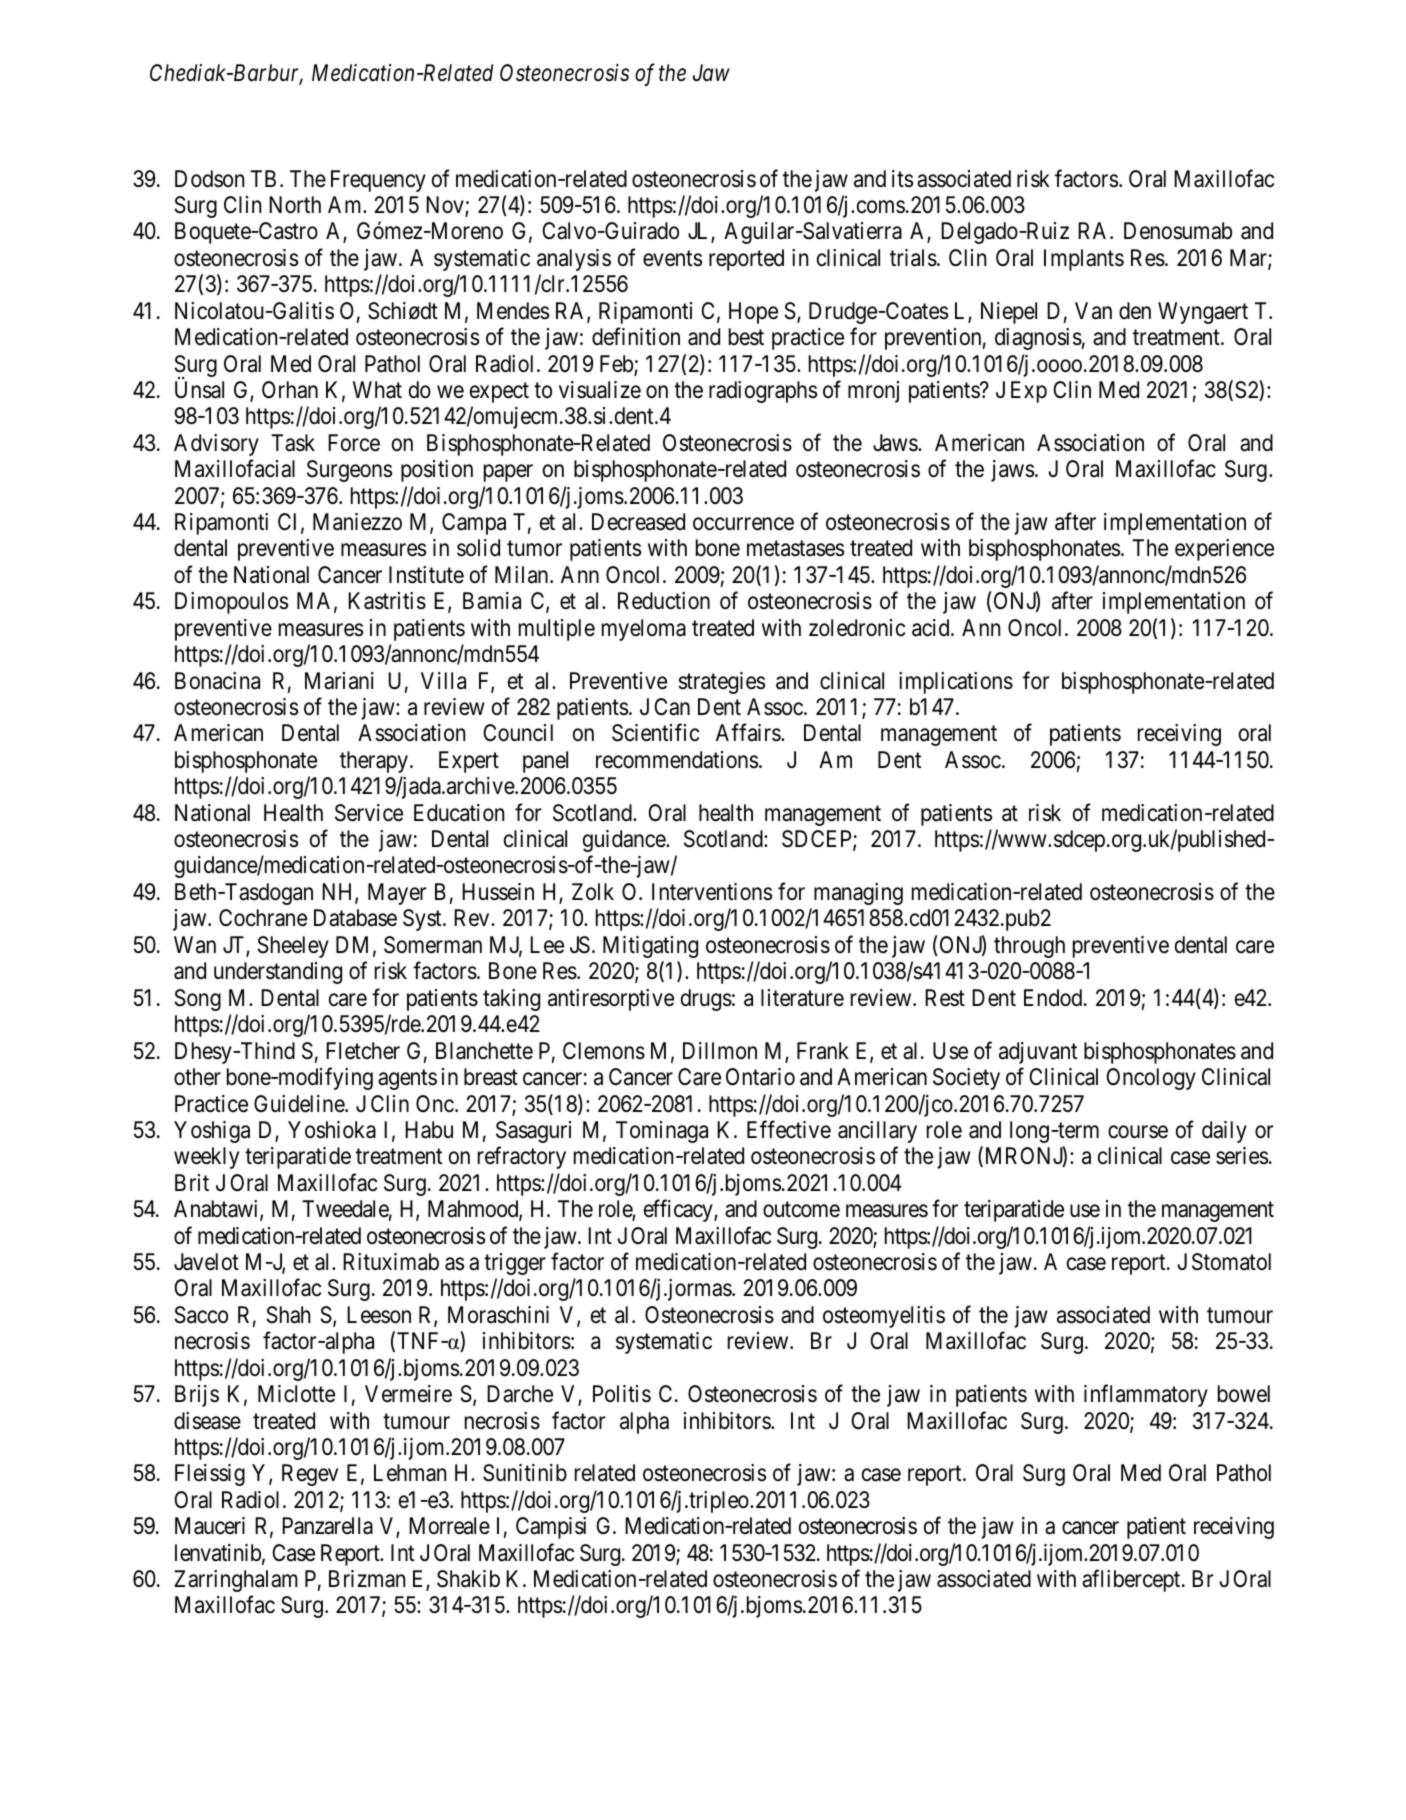 The height and width of the image is (1820, 1406). I want to click on Lehman, so click(410, 1473).
